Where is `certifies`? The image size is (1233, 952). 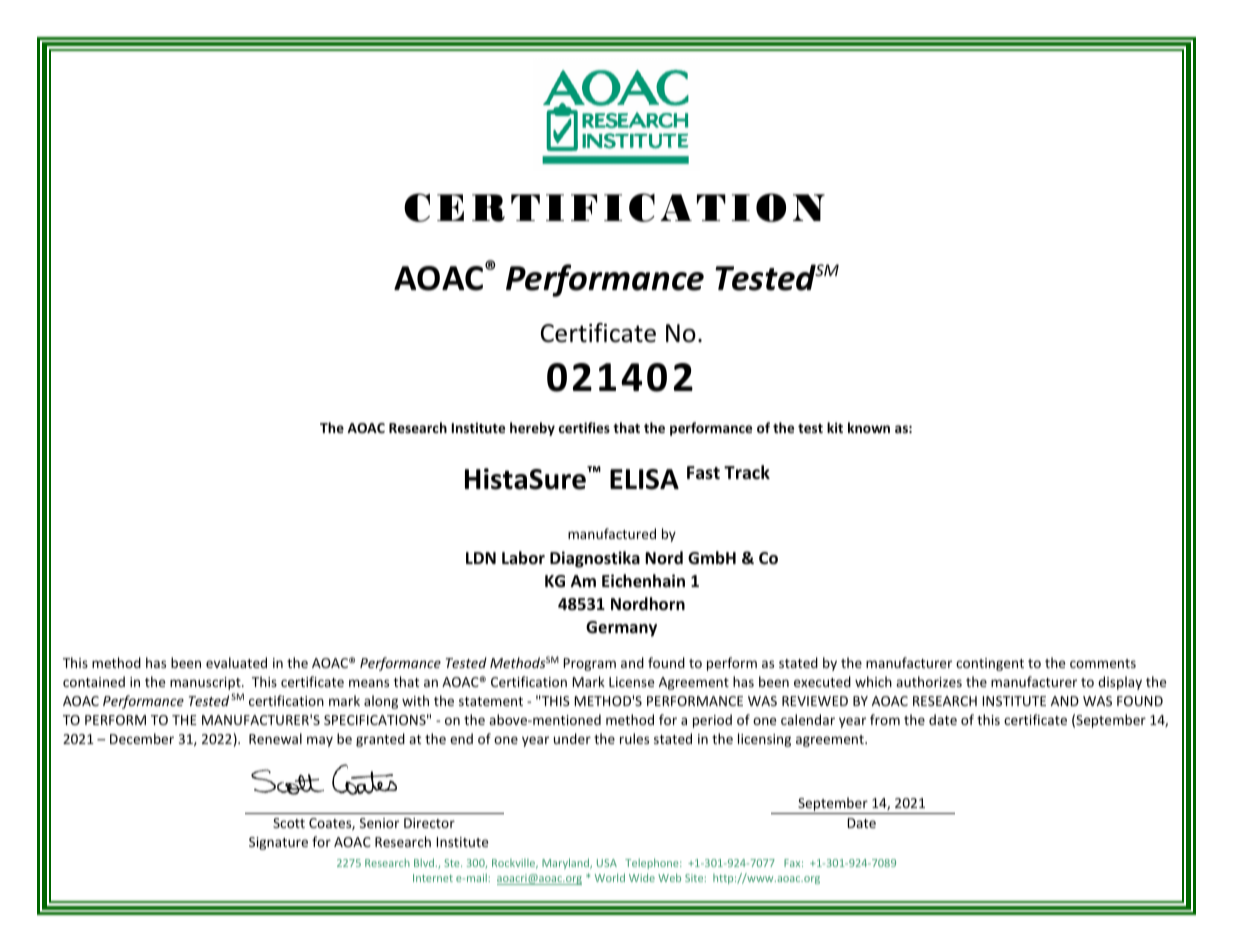 certifies is located at coordinates (584, 427).
